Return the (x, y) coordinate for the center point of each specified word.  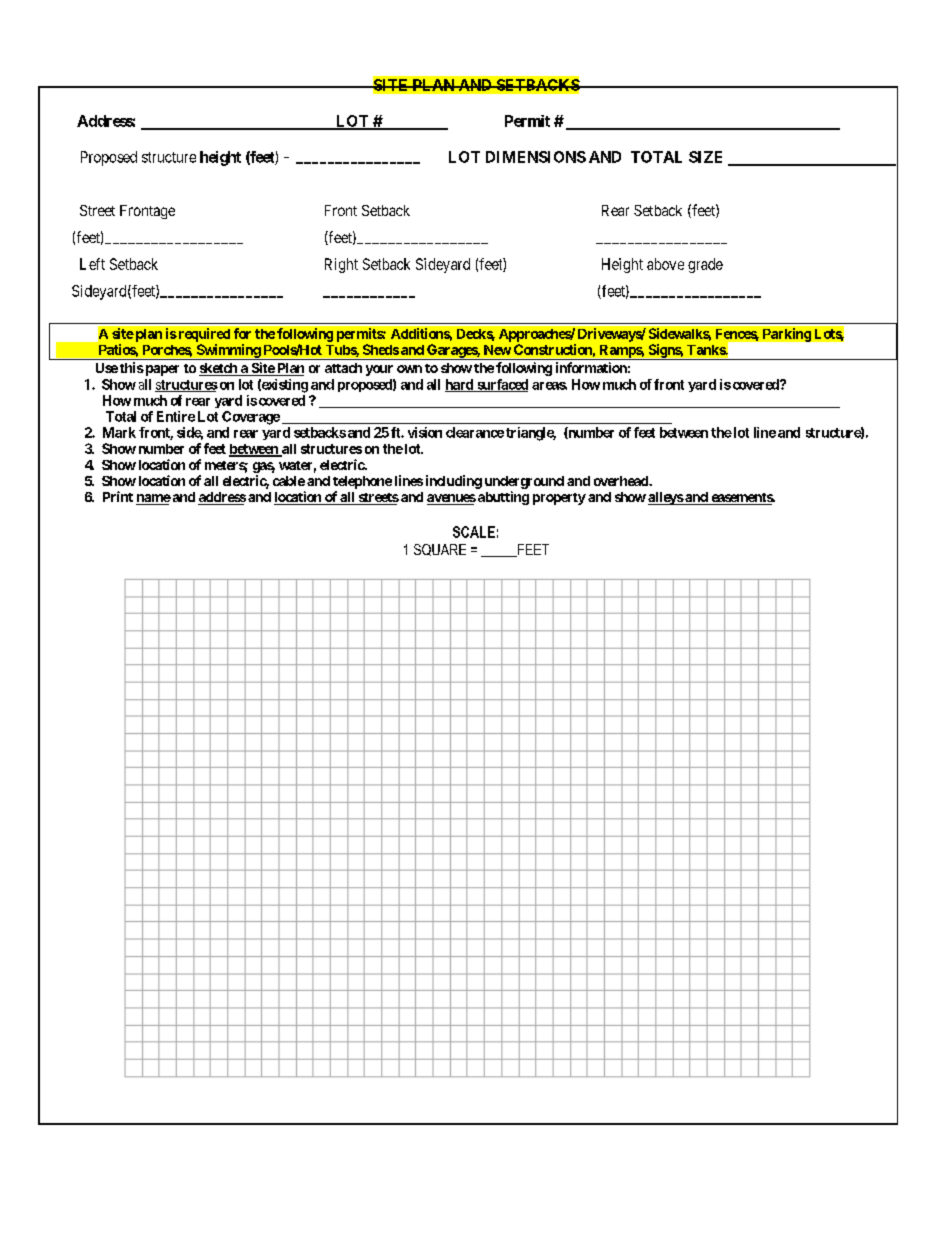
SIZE (705, 157)
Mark (119, 432)
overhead (622, 481)
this (132, 367)
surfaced (501, 385)
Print (118, 496)
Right (341, 265)
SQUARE (440, 550)
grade (705, 265)
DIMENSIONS (536, 157)
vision (425, 432)
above (665, 264)
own (409, 369)
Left (92, 264)
